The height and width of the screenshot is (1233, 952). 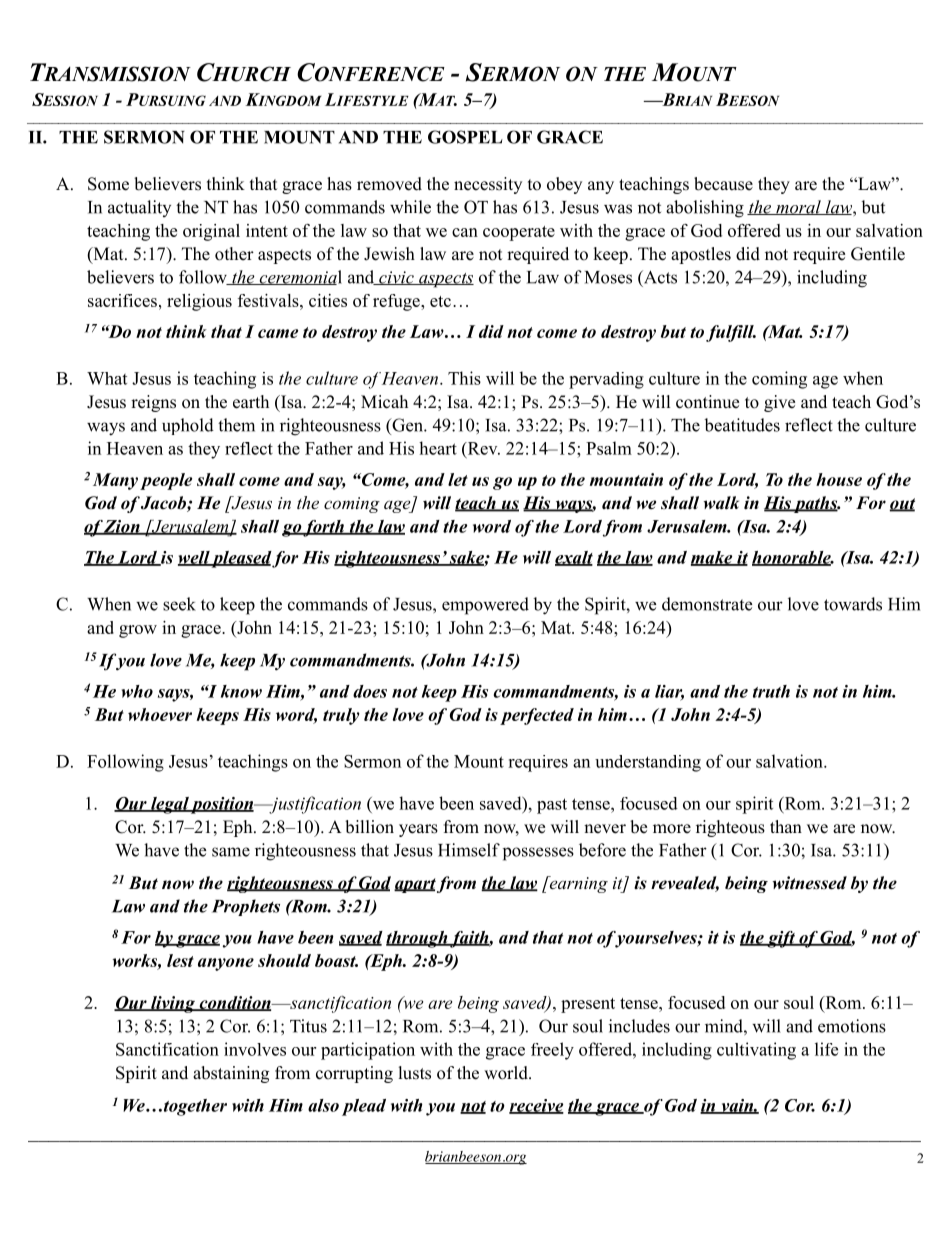 What do you see at coordinates (779, 403) in the screenshot?
I see `give` at bounding box center [779, 403].
